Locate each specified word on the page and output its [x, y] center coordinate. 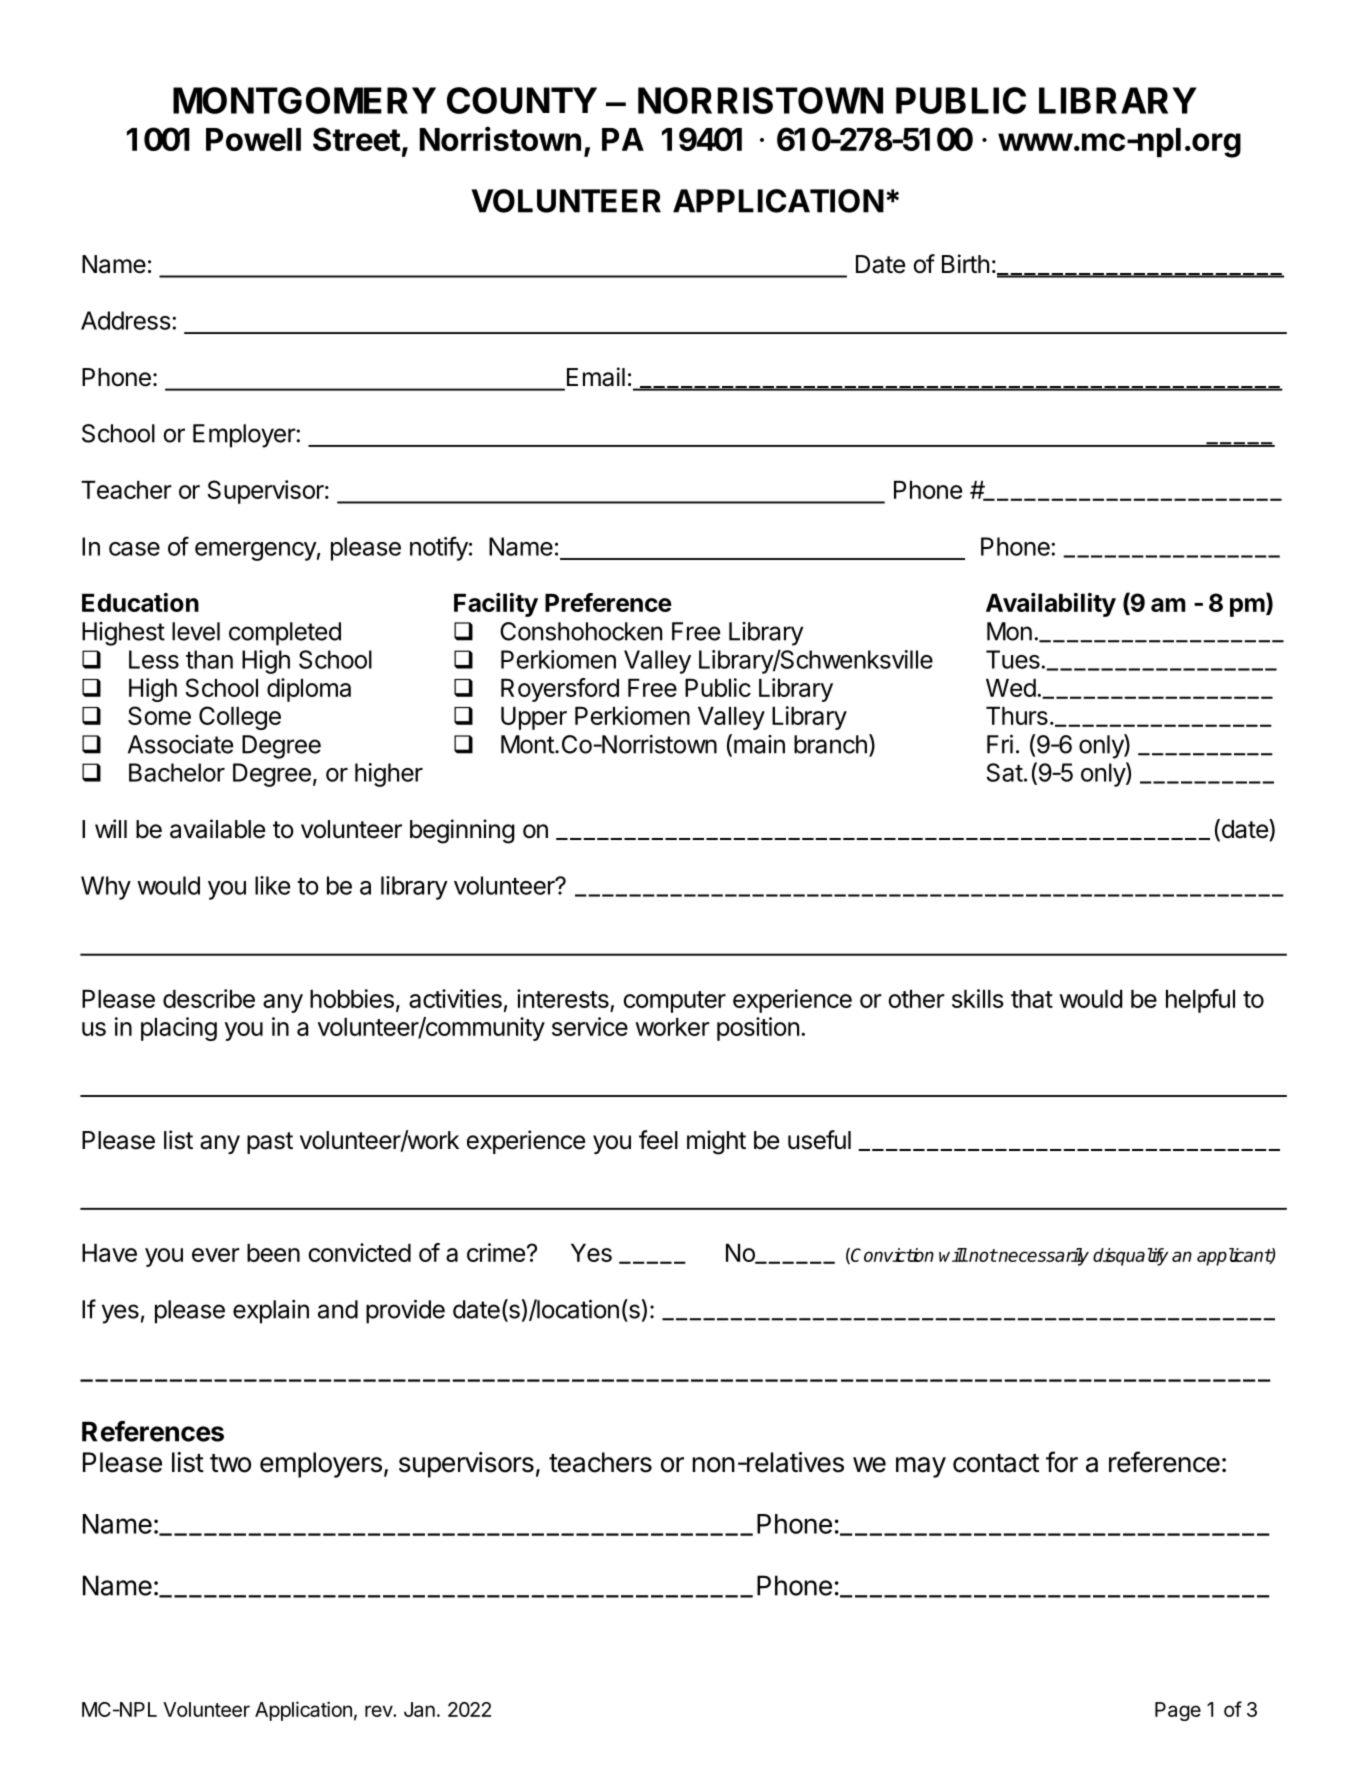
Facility [496, 605]
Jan [419, 1709]
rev [379, 1711]
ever [216, 1255]
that [1032, 999]
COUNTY [522, 100]
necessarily [1043, 1257]
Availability [1051, 605]
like [272, 885]
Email [596, 377]
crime [496, 1252]
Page [1178, 1711]
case [134, 549]
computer [675, 1002]
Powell [253, 139]
